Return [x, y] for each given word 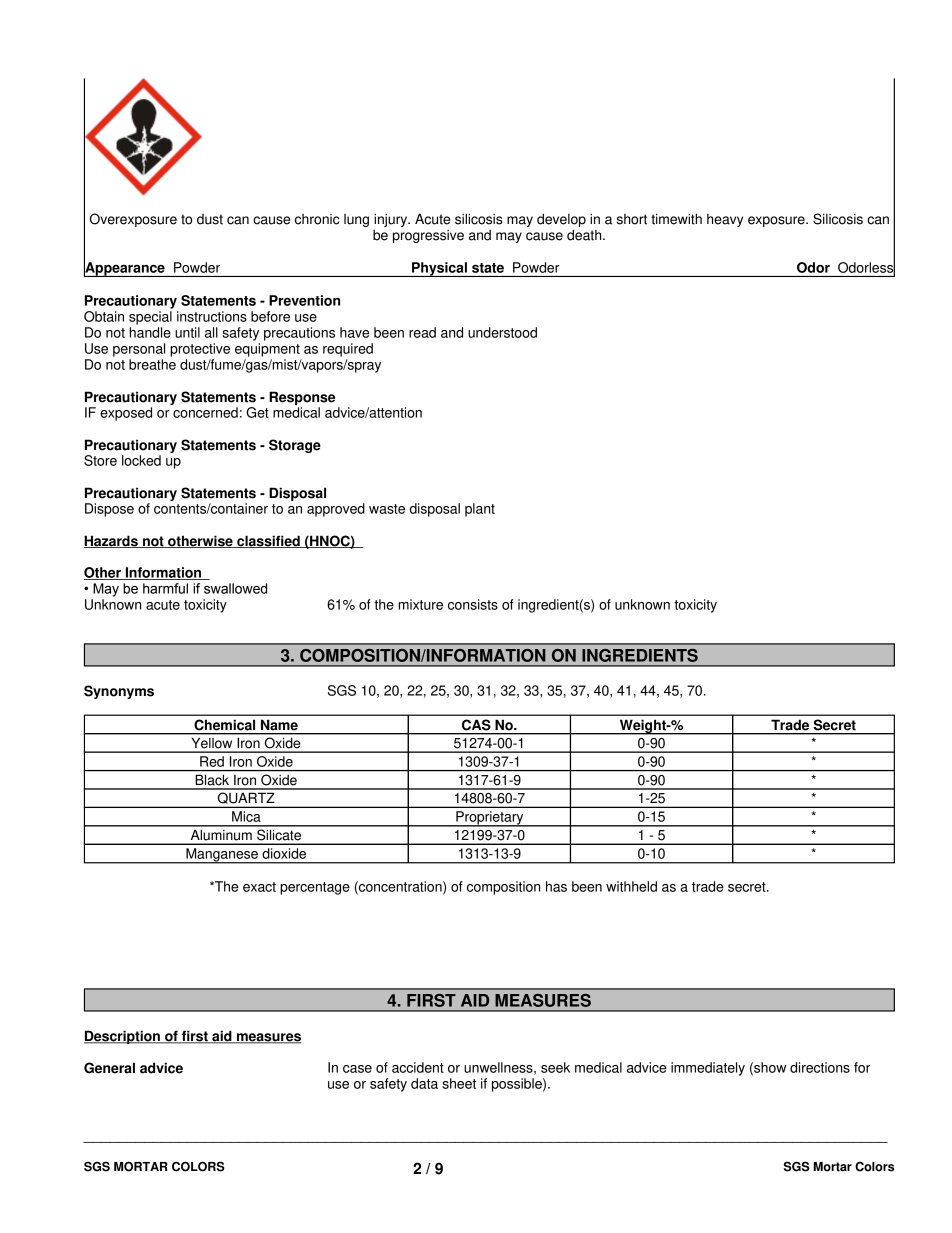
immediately [708, 1069]
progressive [428, 236]
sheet [459, 1083]
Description [123, 1037]
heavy [725, 220]
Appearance [125, 268]
